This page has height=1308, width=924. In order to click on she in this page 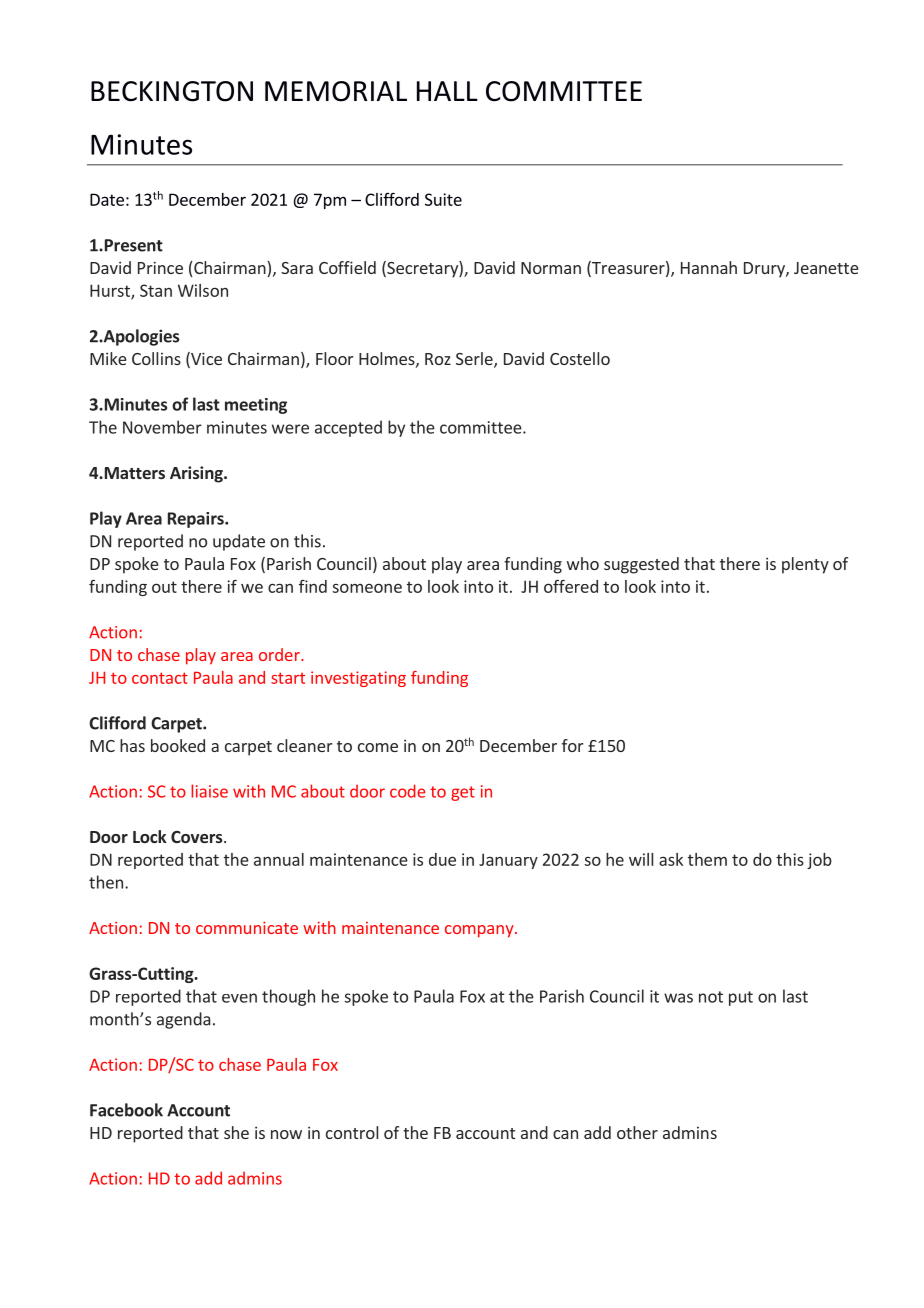, I will do `click(236, 1132)`.
